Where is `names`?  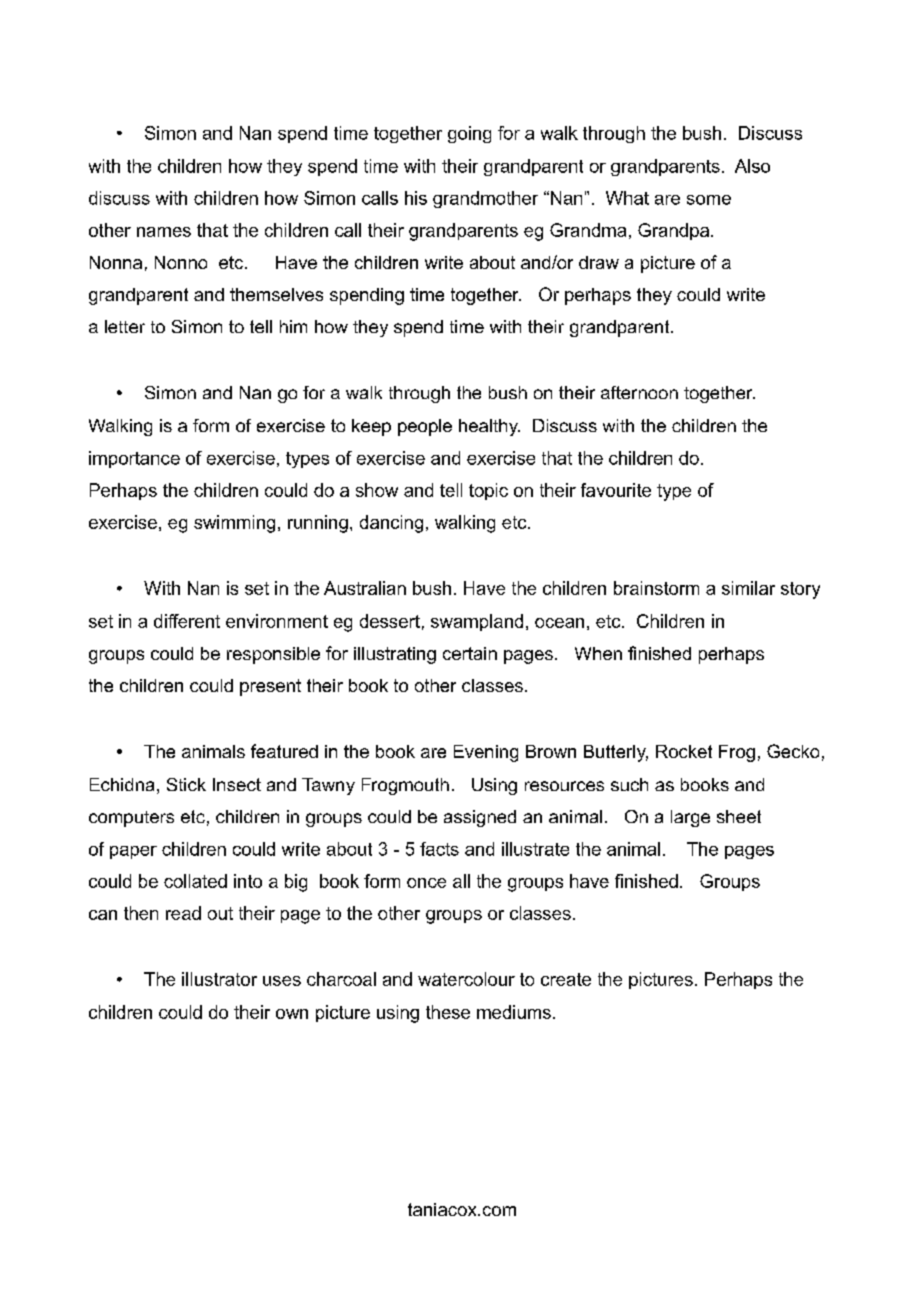 names is located at coordinates (164, 232).
